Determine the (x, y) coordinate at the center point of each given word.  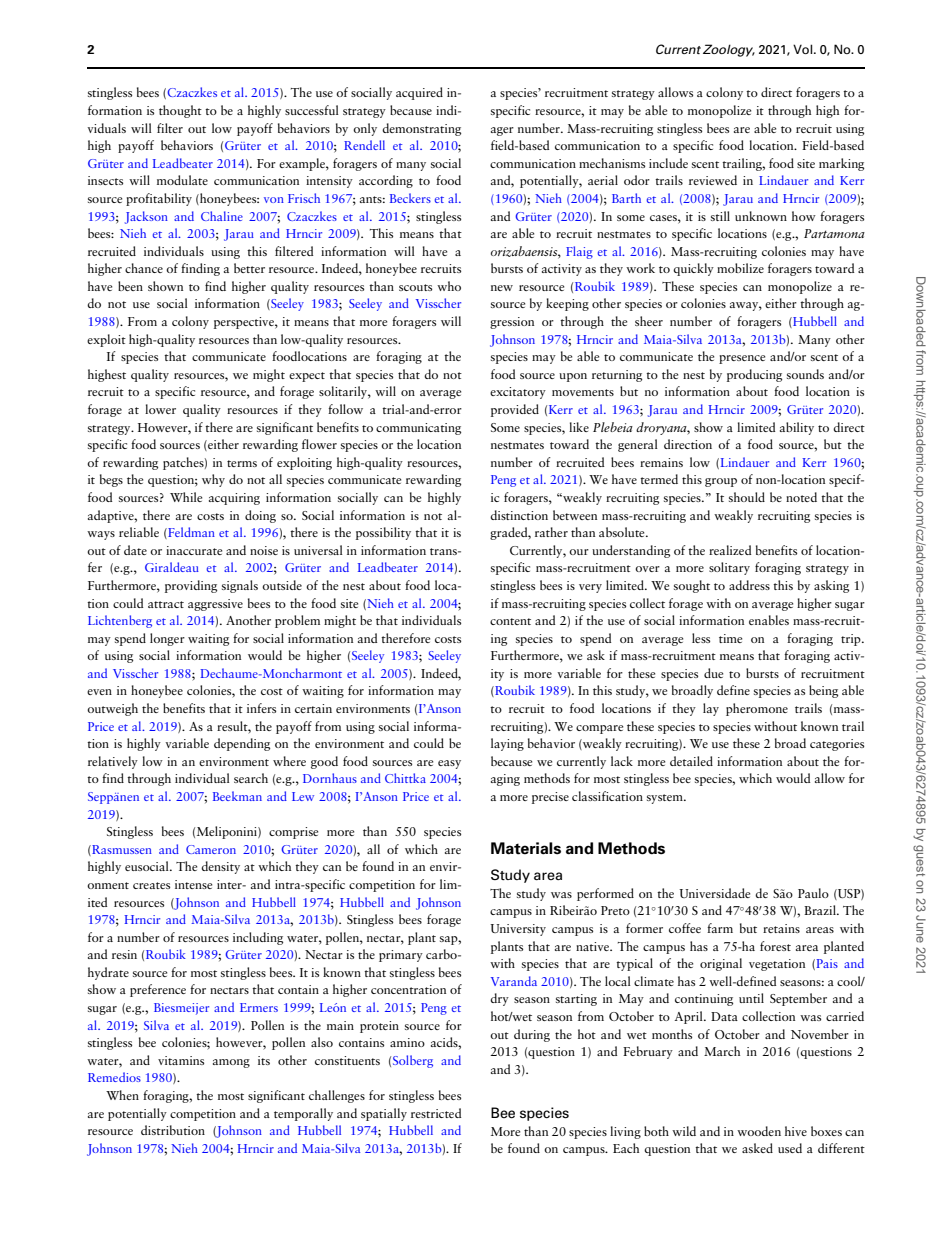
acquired (419, 93)
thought (180, 111)
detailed (691, 761)
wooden (759, 1131)
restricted (436, 1113)
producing (754, 375)
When (122, 1095)
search (251, 778)
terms (242, 463)
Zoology (729, 50)
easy (449, 764)
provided (515, 410)
